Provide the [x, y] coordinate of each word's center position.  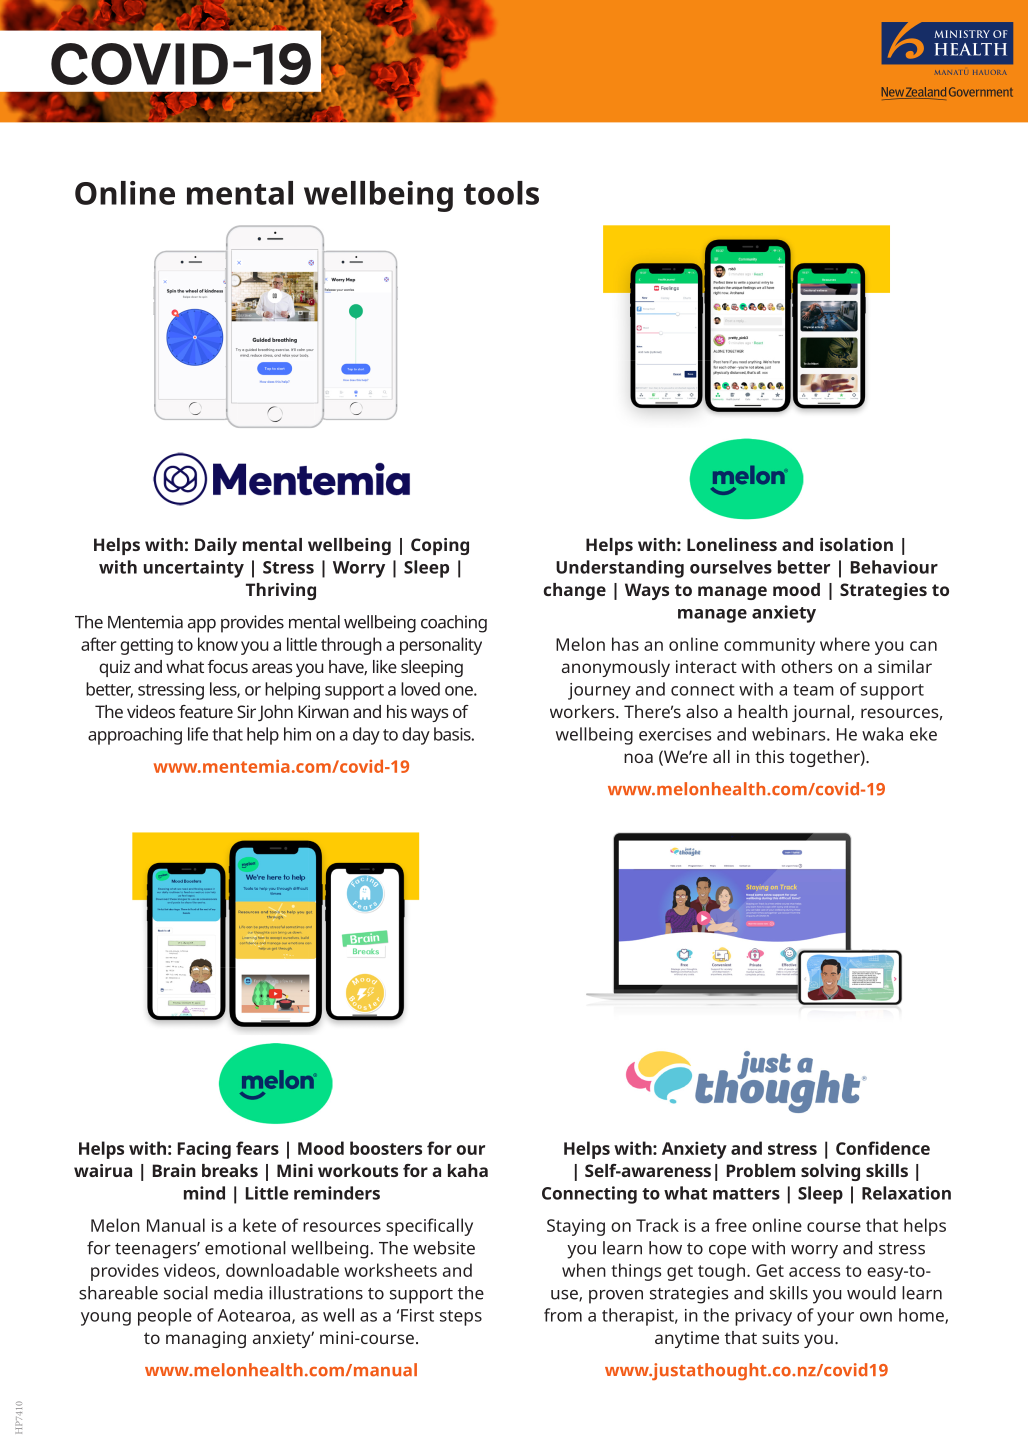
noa [638, 758]
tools [501, 193]
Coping [440, 546]
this [769, 756]
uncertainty [194, 569]
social [186, 1293]
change [575, 591]
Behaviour [894, 567]
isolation [856, 544]
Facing [204, 1150]
